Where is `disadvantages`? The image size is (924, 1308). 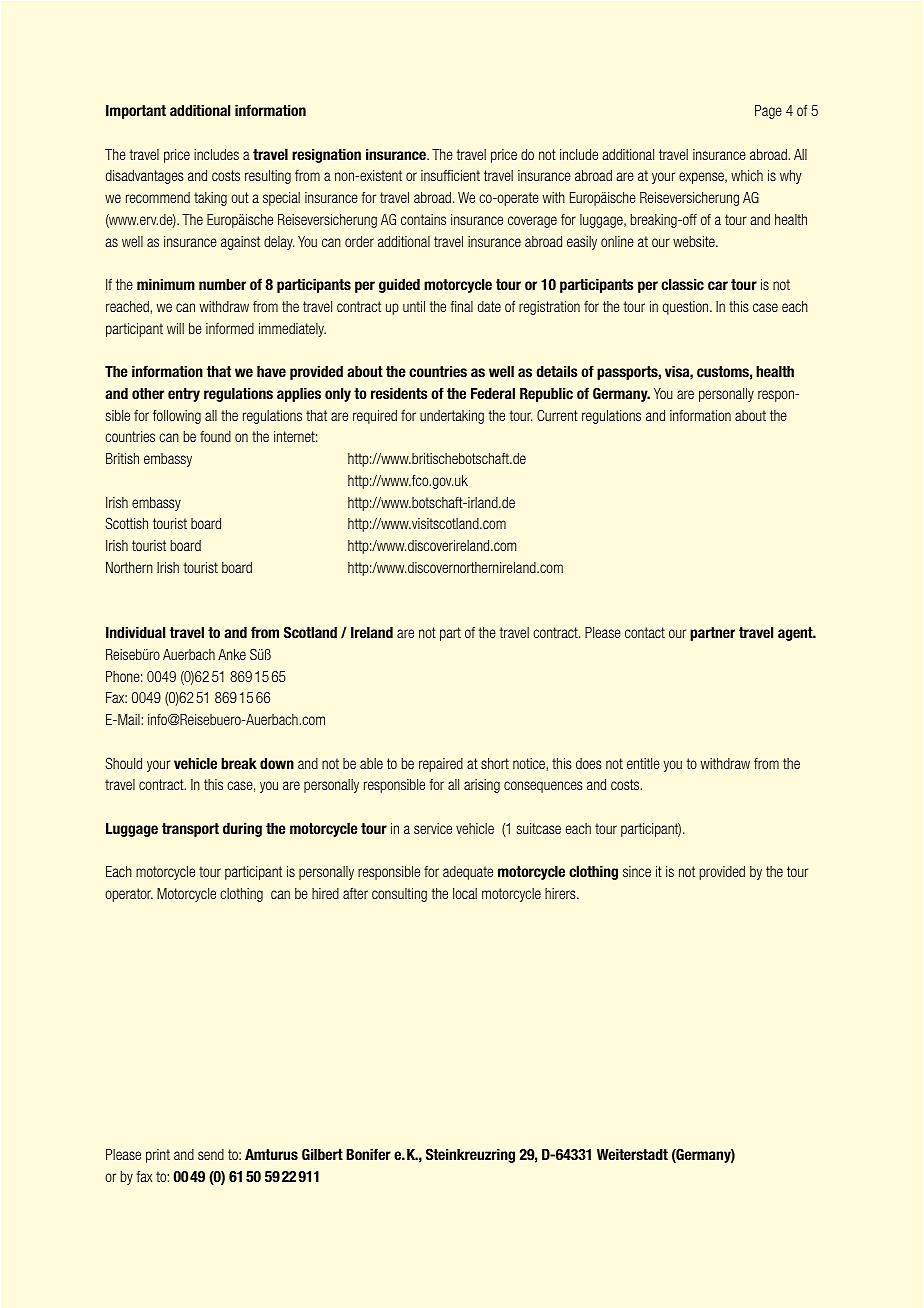
disadvantages is located at coordinates (145, 177).
